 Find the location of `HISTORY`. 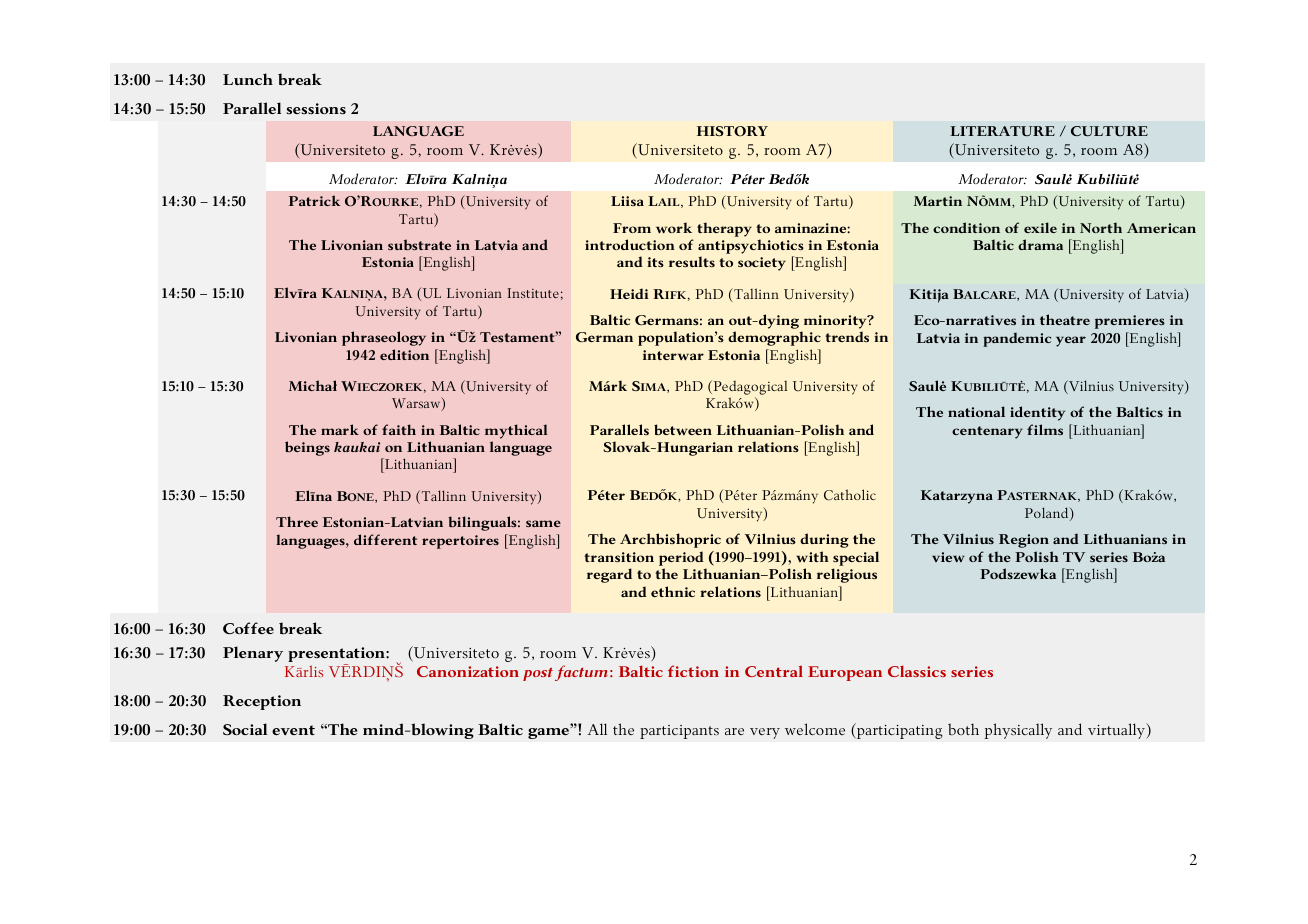

HISTORY is located at coordinates (732, 131).
